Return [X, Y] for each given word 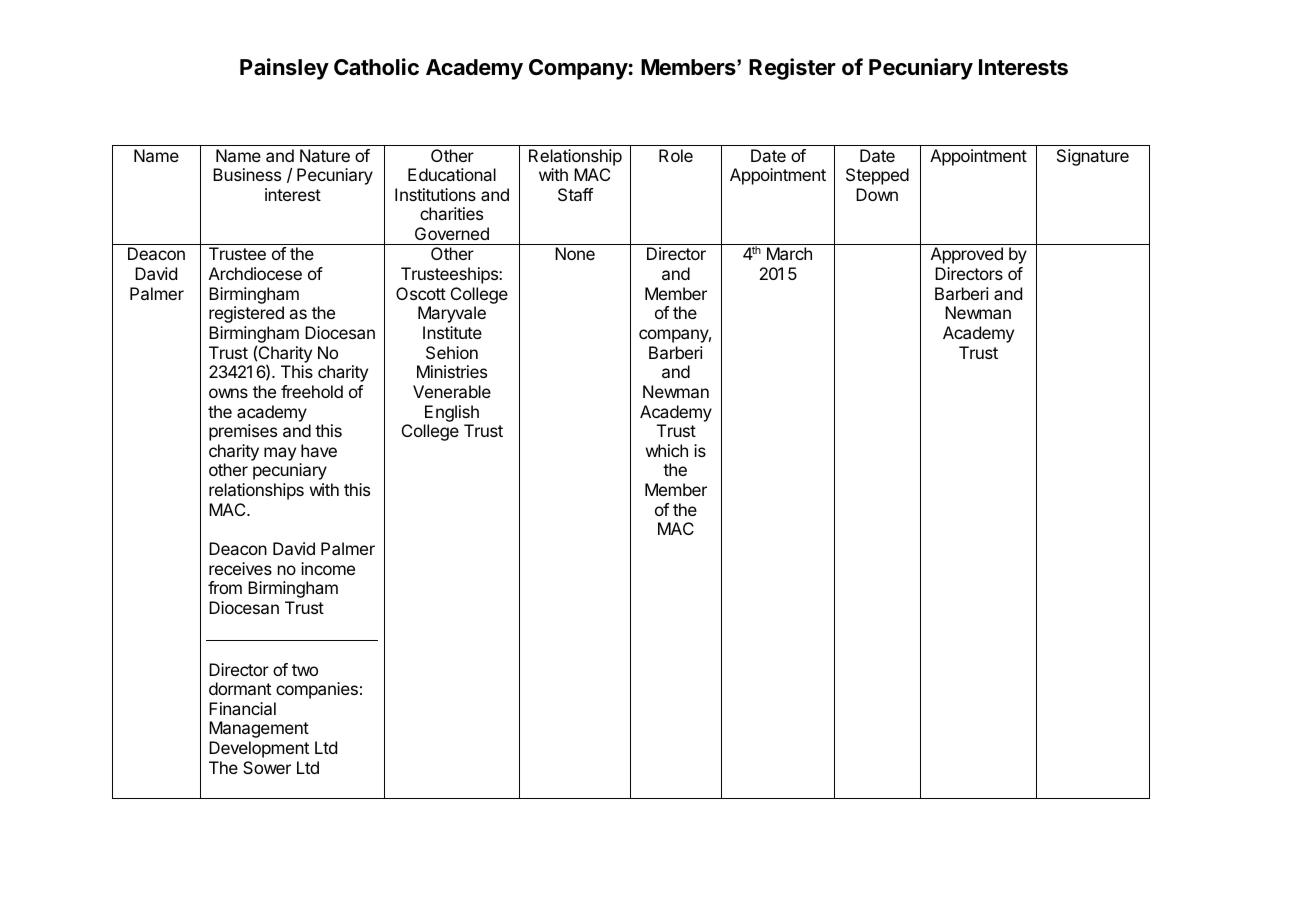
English [452, 413]
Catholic [376, 67]
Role [676, 155]
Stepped [877, 176]
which [667, 450]
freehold [312, 391]
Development [259, 749]
